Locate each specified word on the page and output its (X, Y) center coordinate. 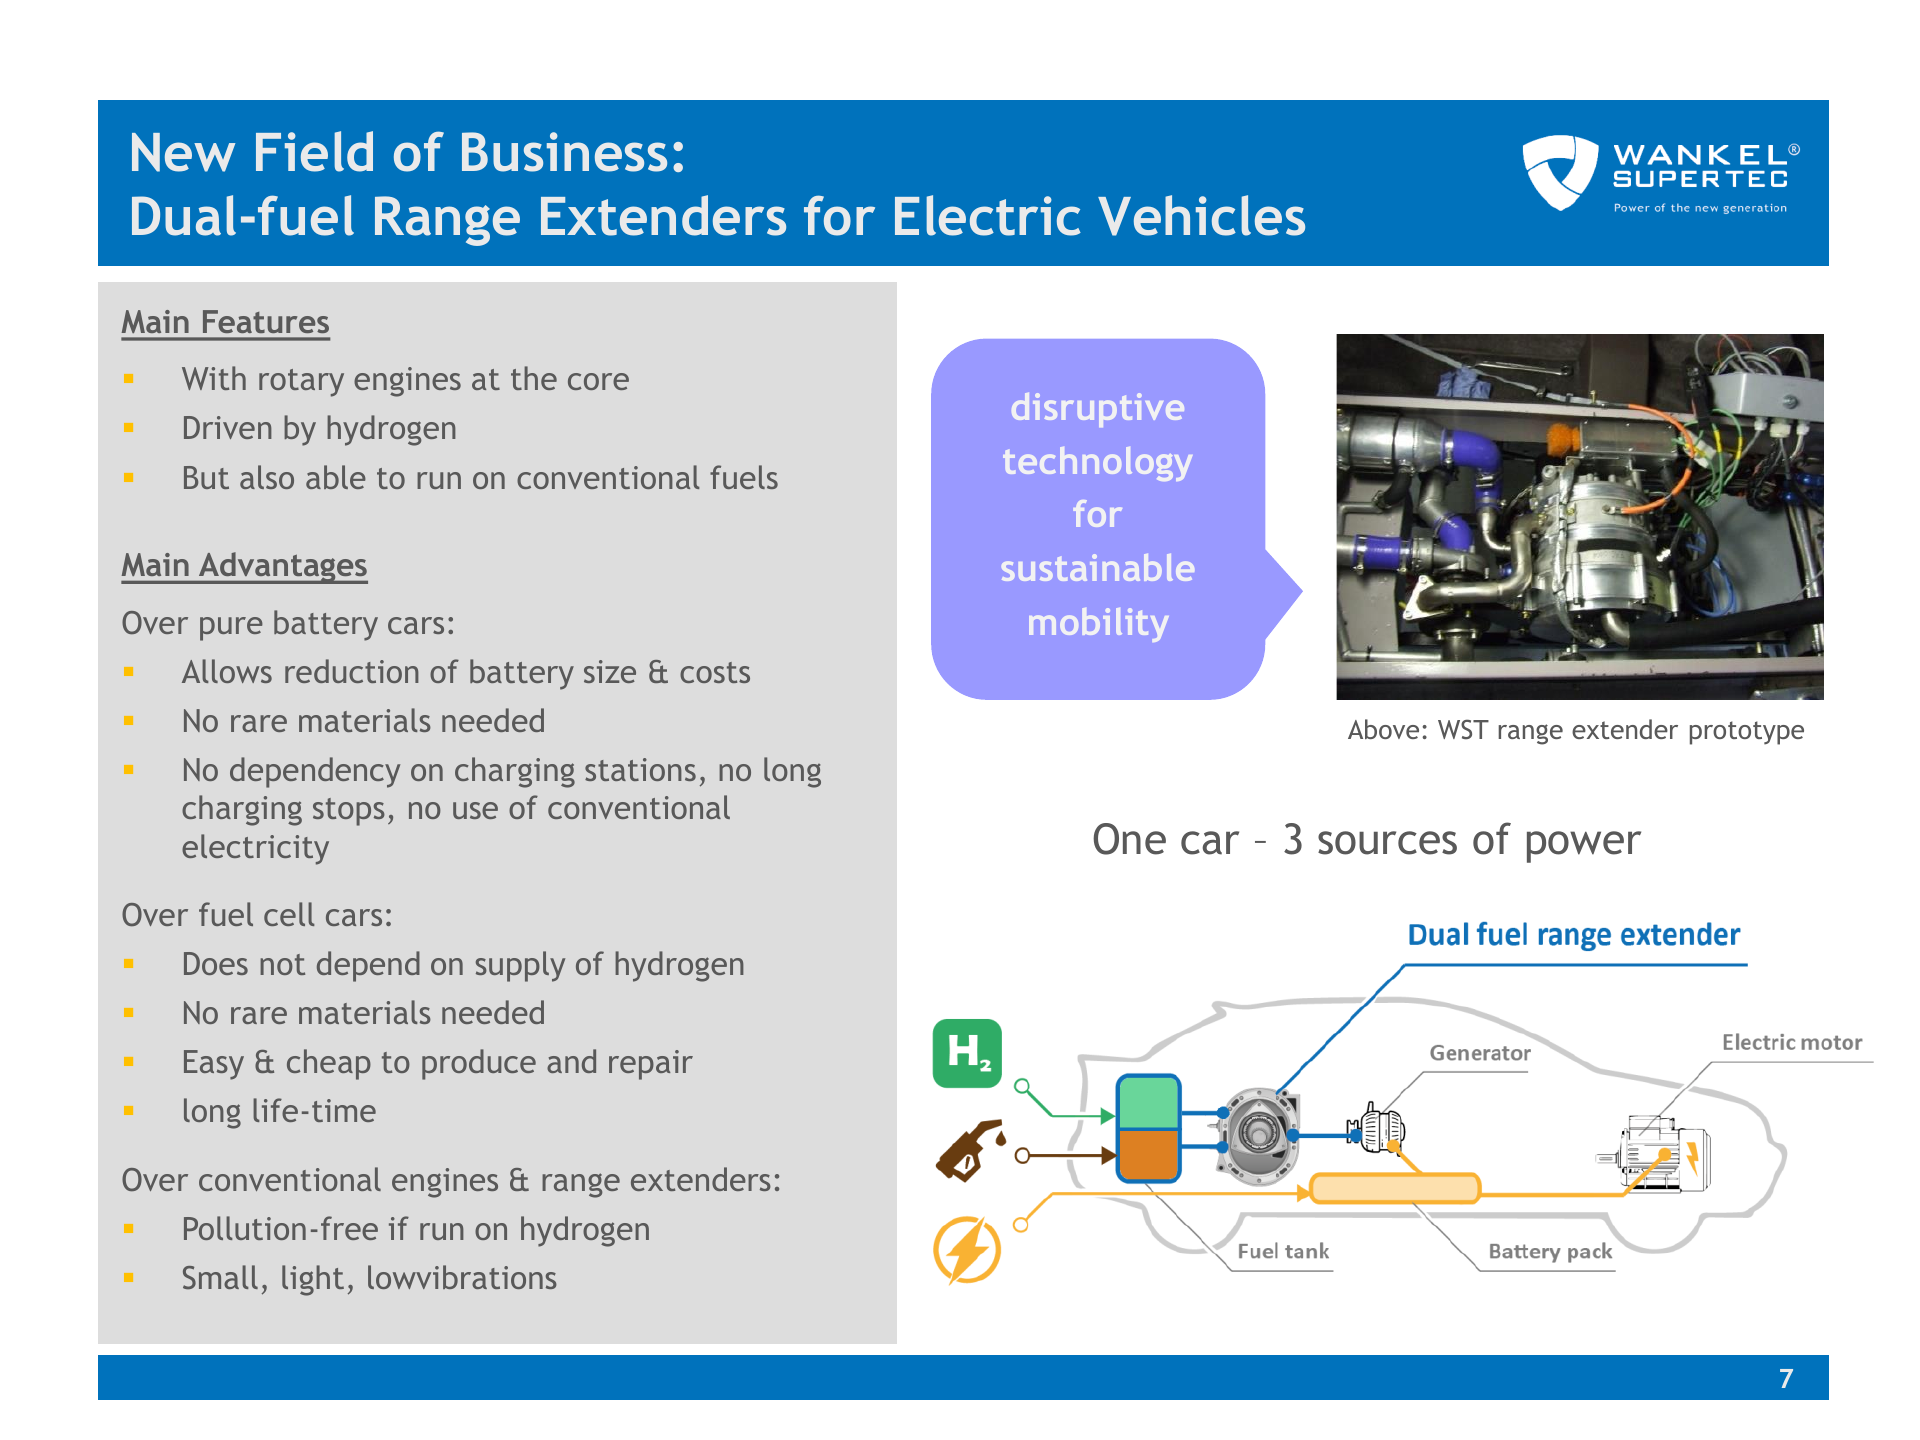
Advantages (282, 568)
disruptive (1098, 410)
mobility (1099, 625)
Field (314, 151)
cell (289, 914)
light (313, 1280)
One (1129, 839)
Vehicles (1201, 215)
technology (1097, 464)
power (1584, 847)
